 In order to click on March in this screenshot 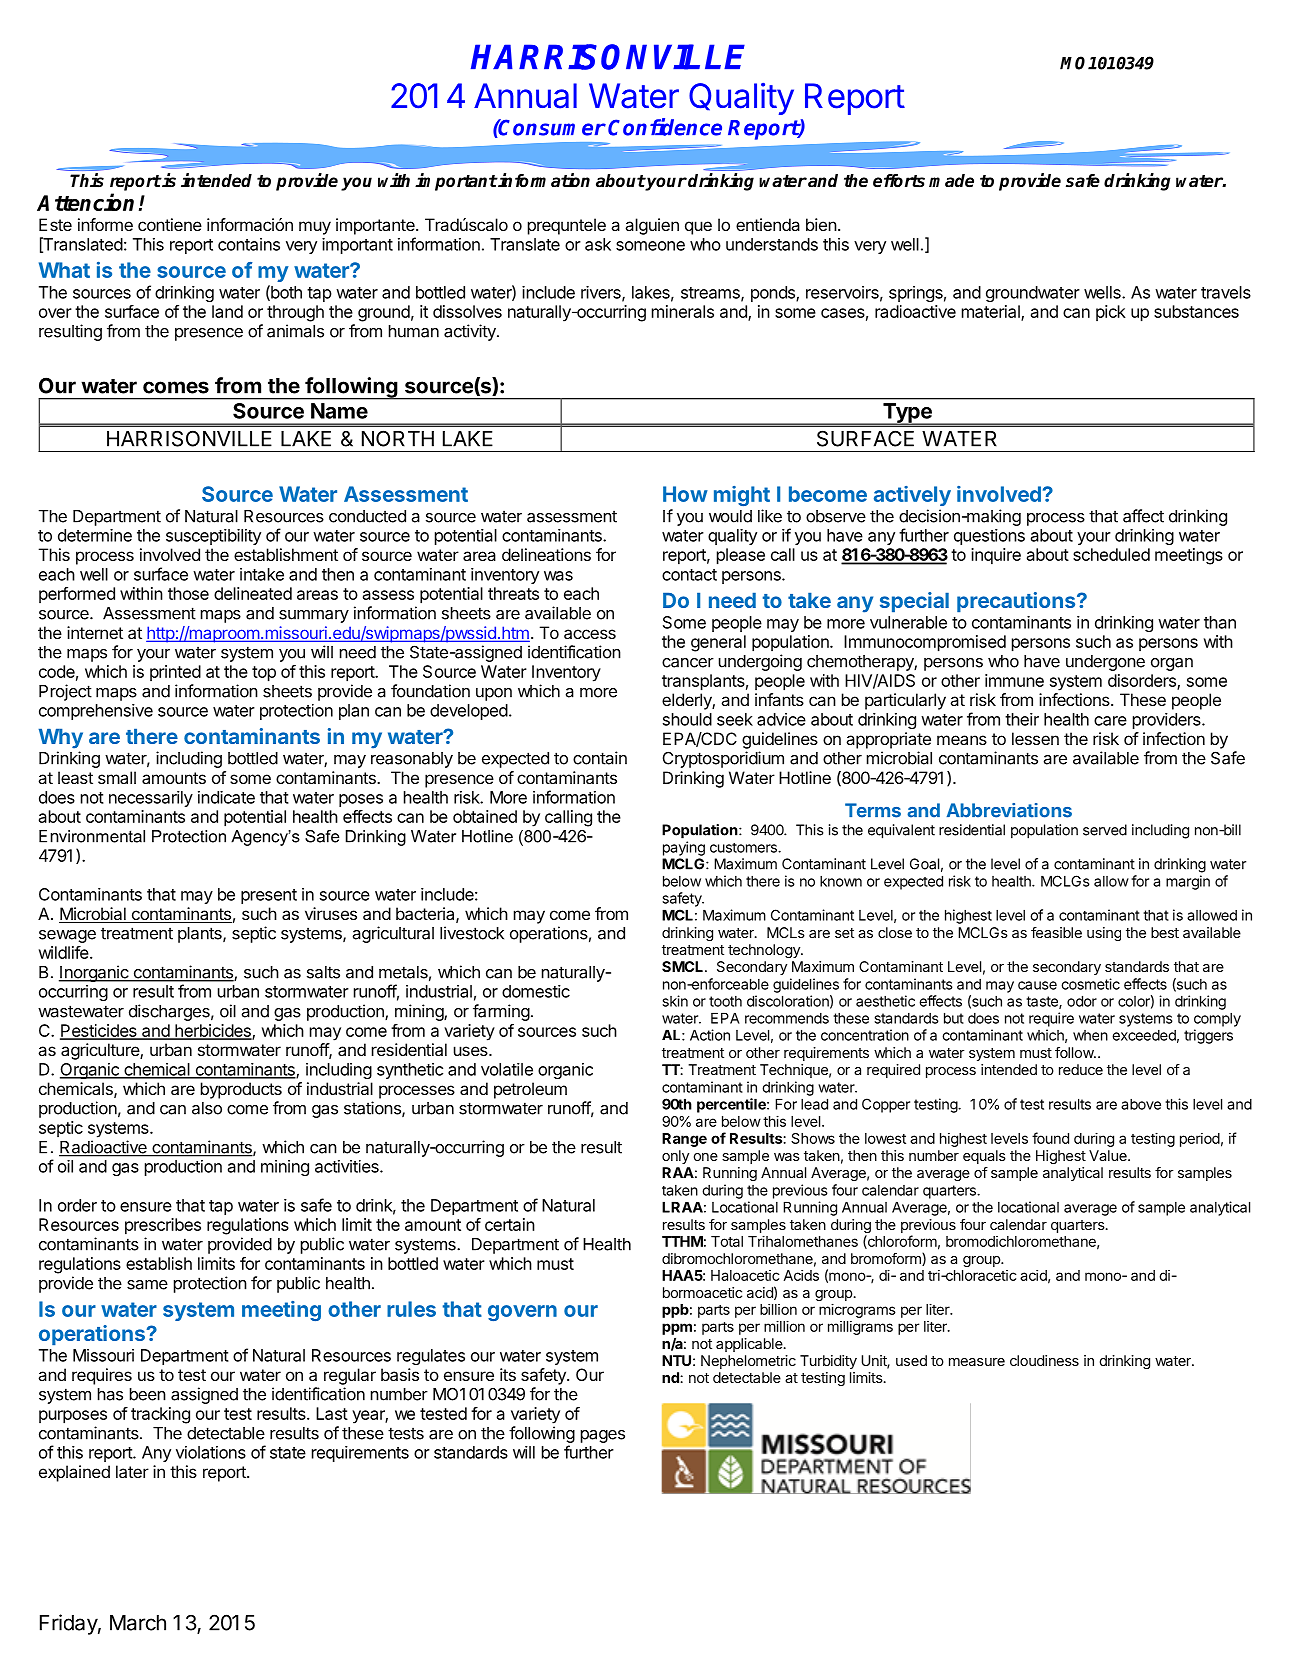, I will do `click(138, 1623)`.
